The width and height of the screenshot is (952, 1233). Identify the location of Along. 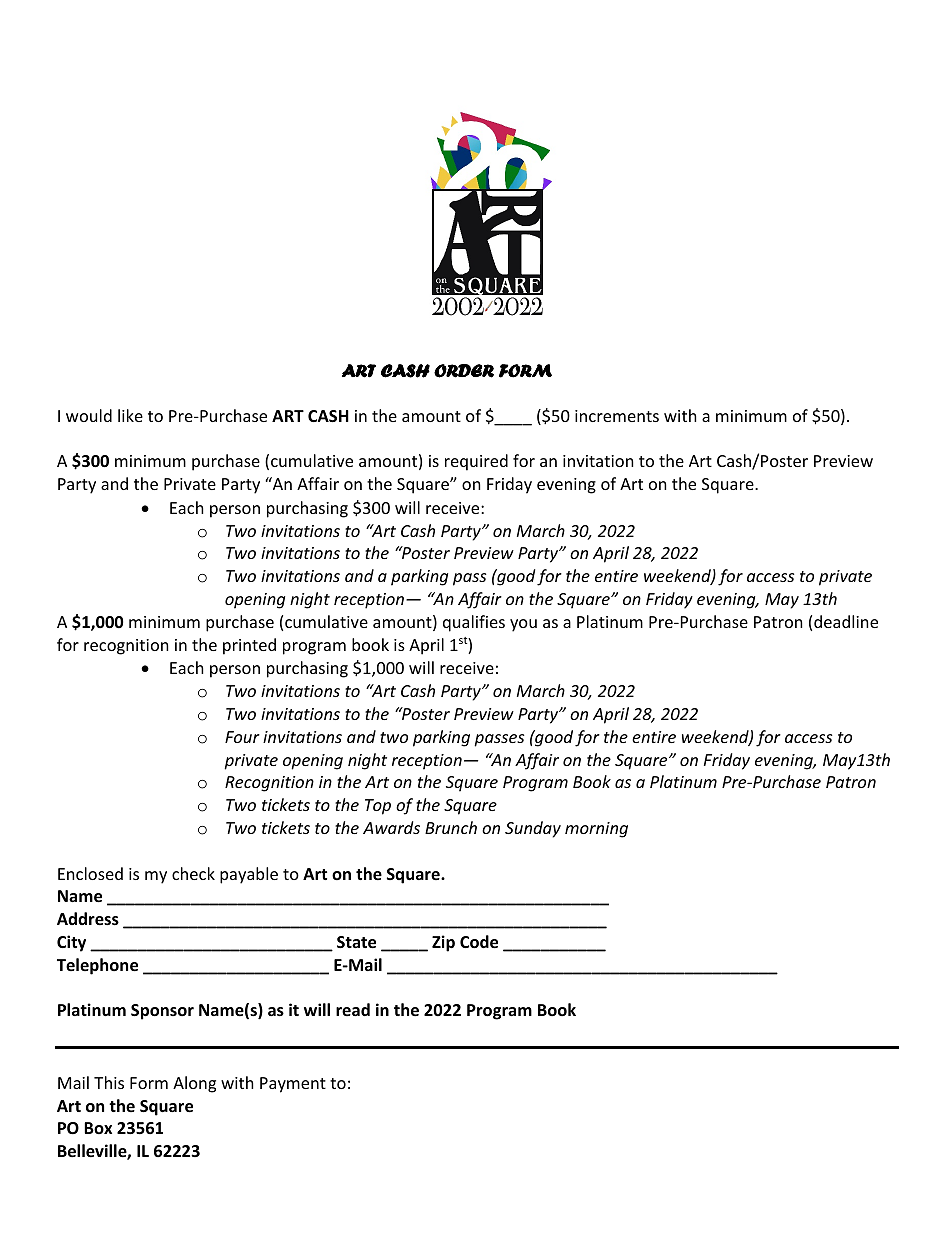
(194, 1084).
